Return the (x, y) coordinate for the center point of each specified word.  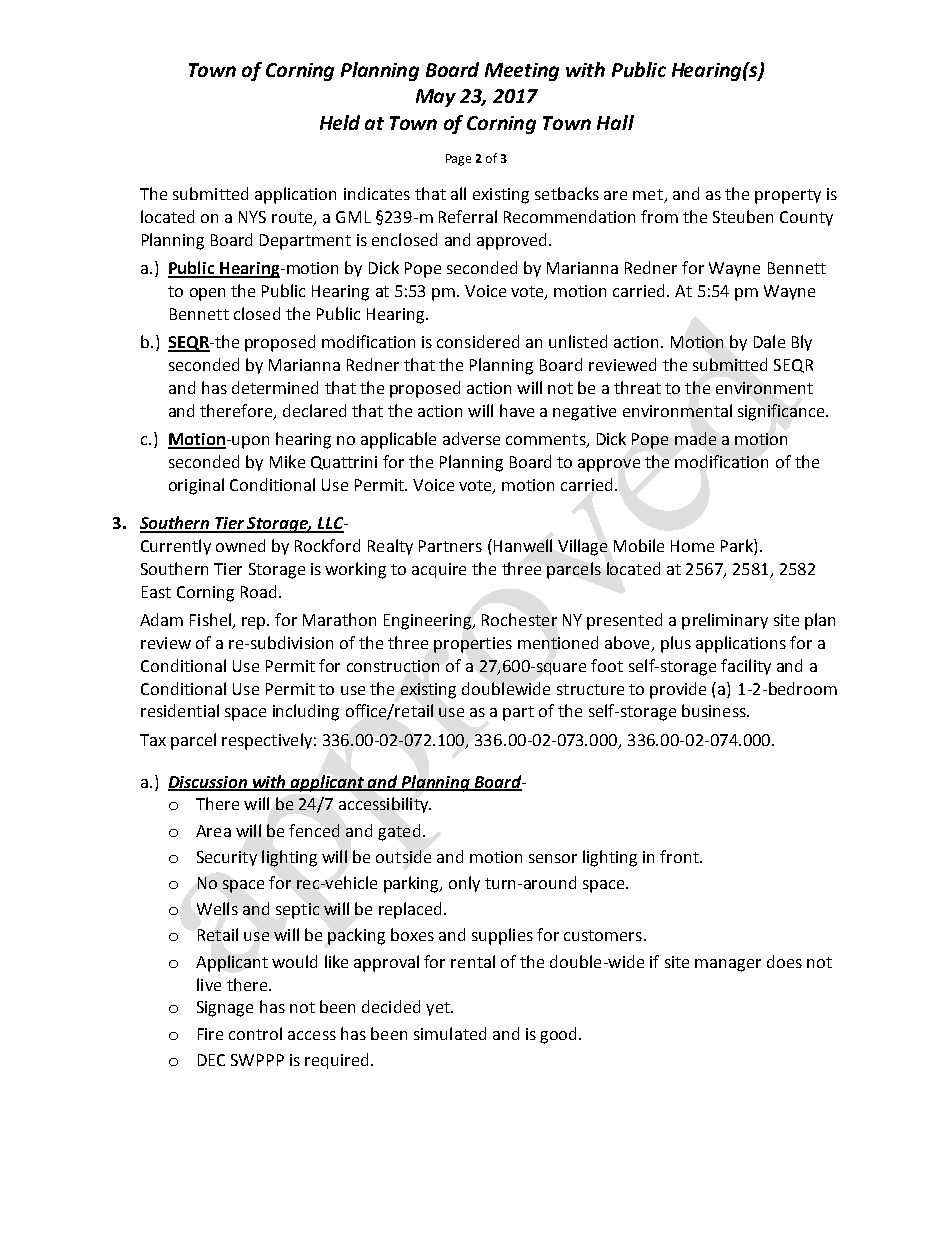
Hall (615, 122)
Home (692, 546)
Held (340, 122)
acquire (439, 570)
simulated (450, 1033)
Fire (210, 1034)
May (436, 98)
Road (258, 591)
